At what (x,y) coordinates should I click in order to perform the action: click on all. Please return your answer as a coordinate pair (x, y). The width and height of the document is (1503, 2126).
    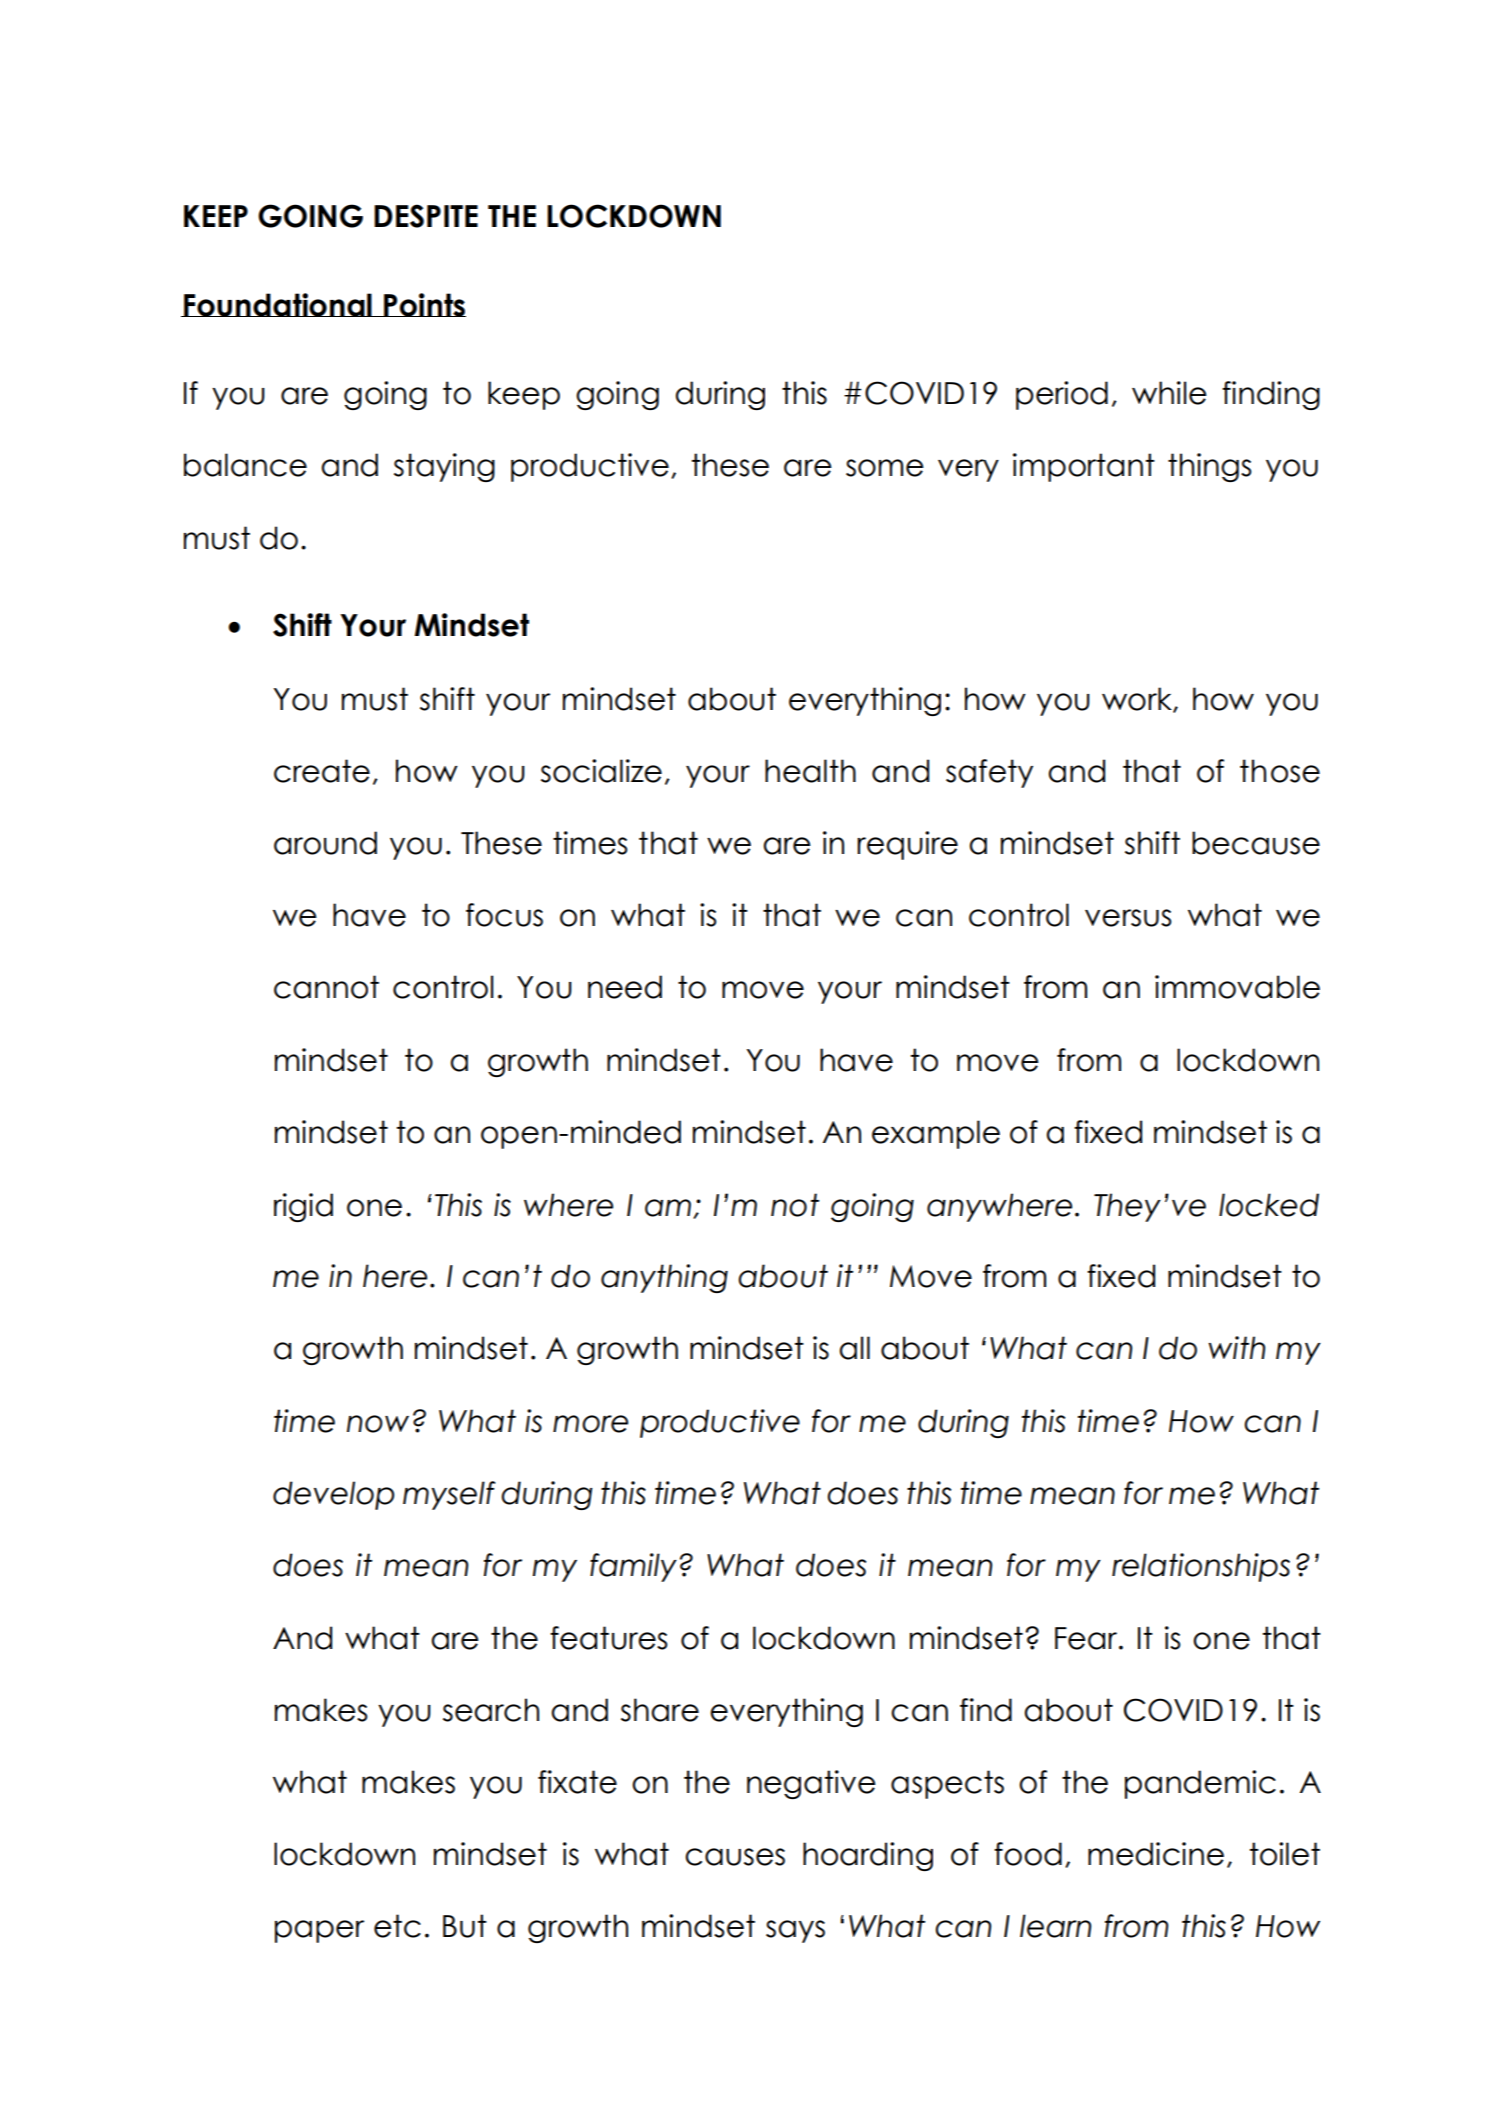
    Looking at the image, I should click on (855, 1348).
